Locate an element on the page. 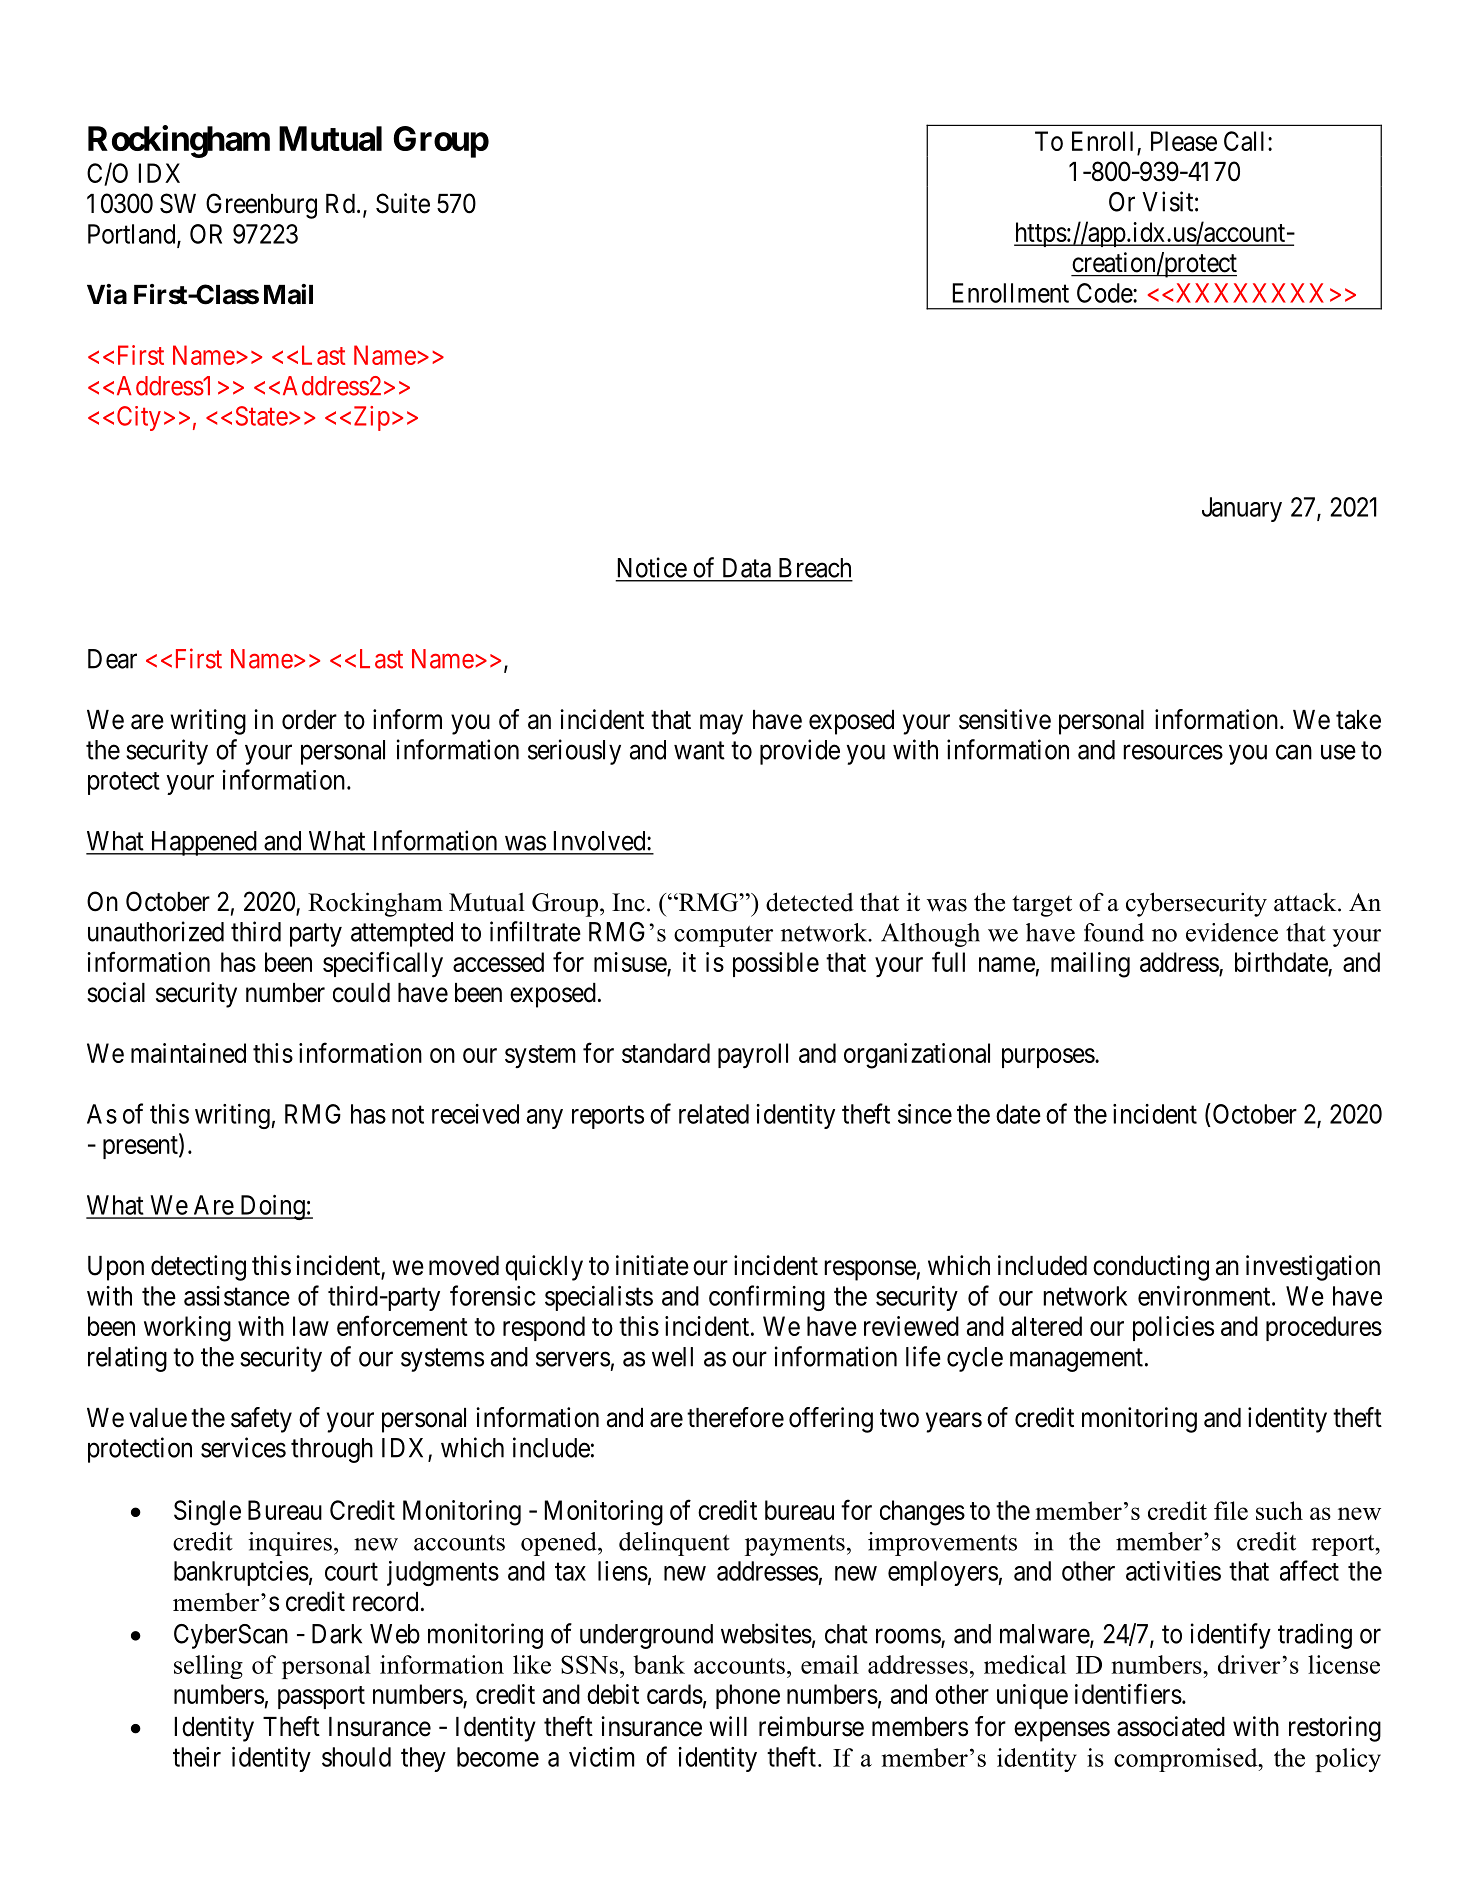  will is located at coordinates (728, 1726).
